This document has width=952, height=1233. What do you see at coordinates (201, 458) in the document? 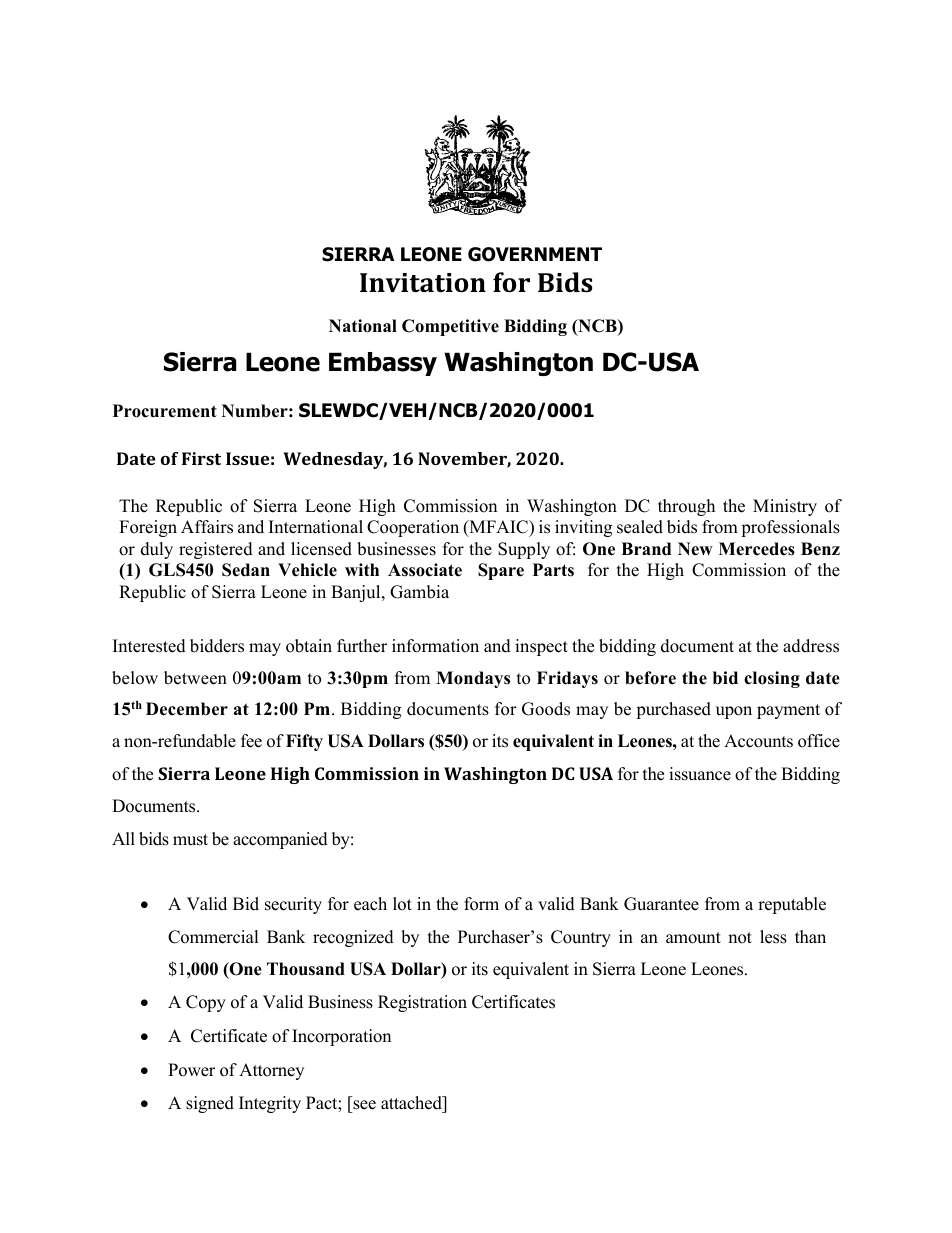
I see `First` at bounding box center [201, 458].
